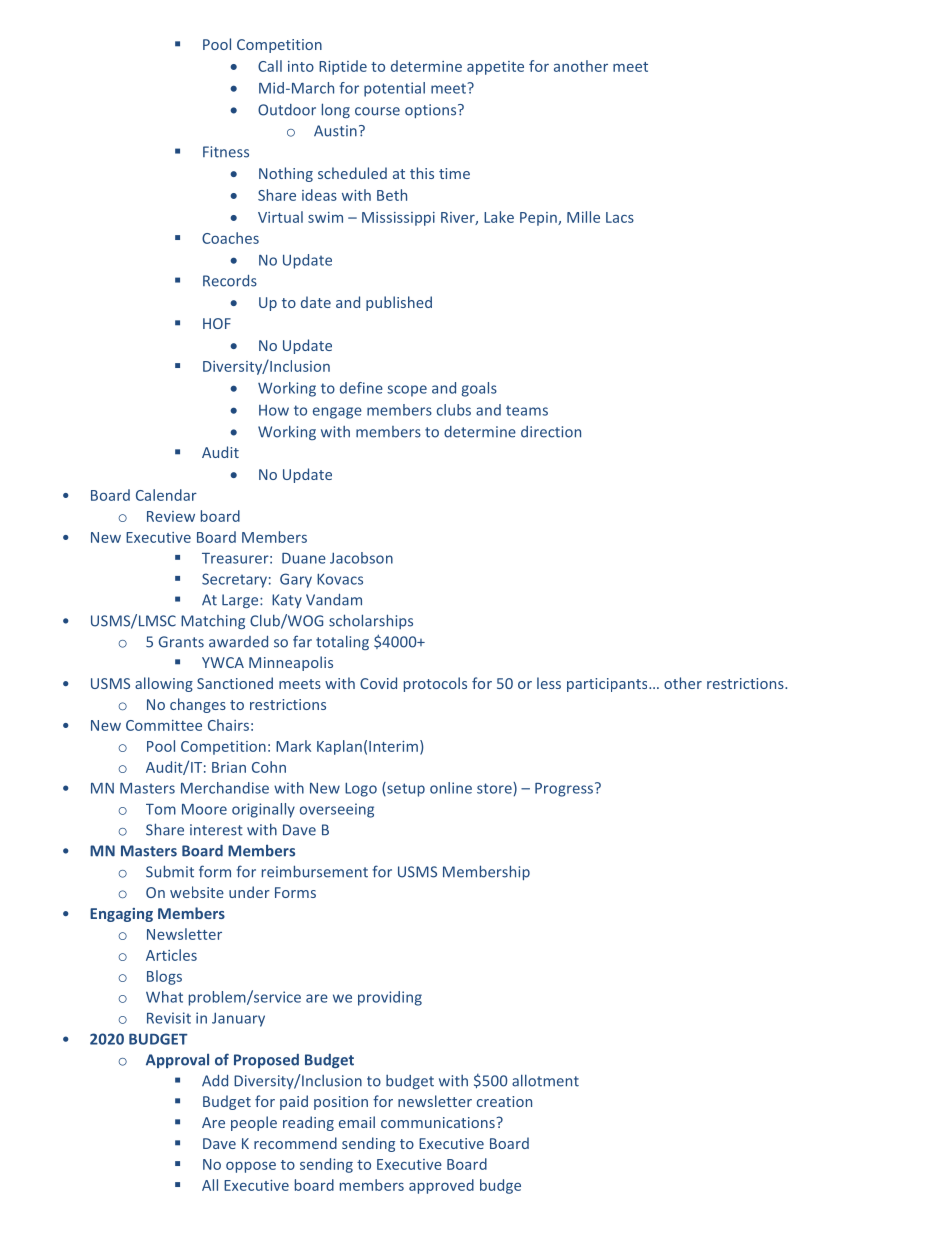  I want to click on scholarships, so click(371, 621).
